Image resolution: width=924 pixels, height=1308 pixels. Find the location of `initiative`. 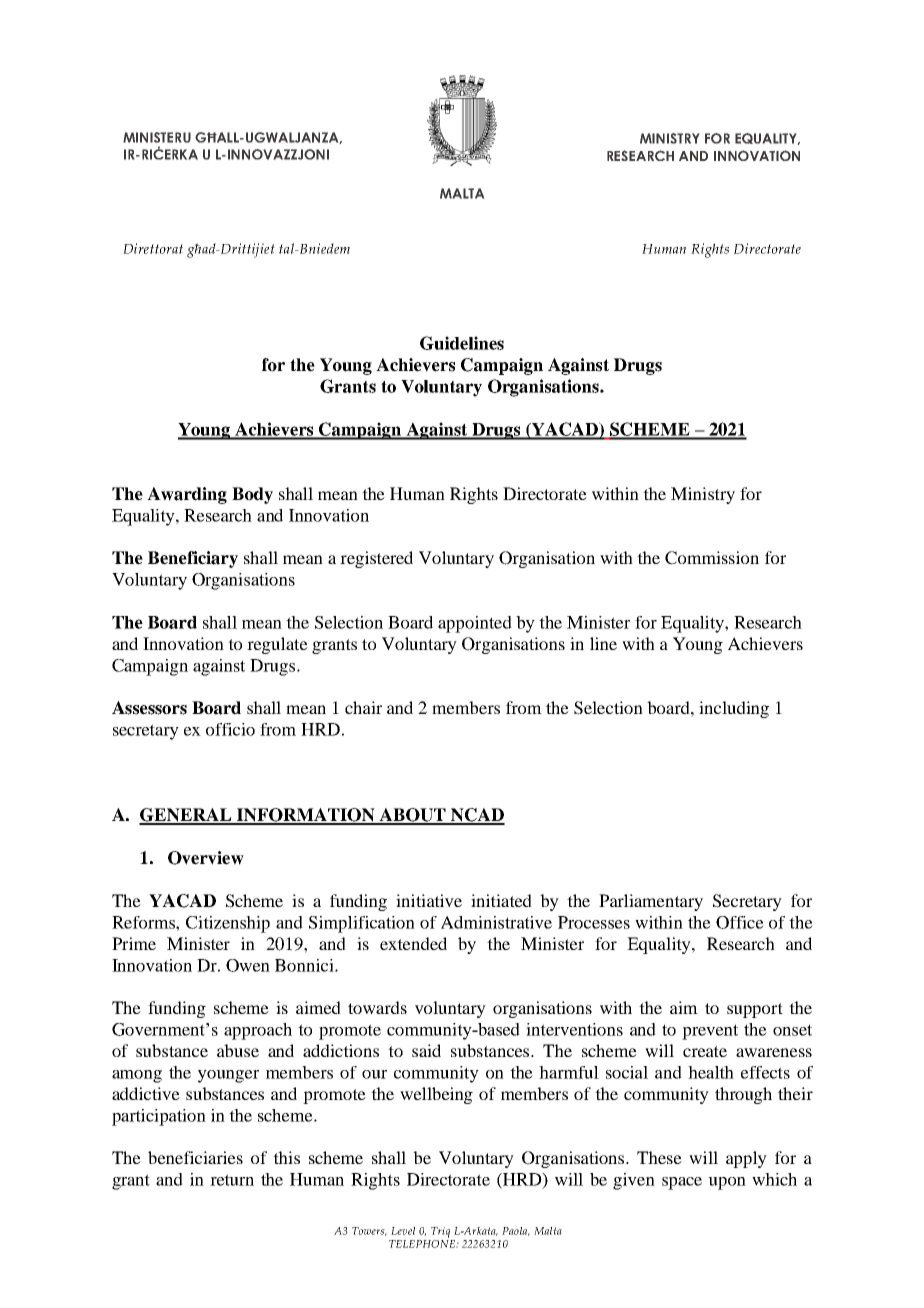

initiative is located at coordinates (429, 900).
